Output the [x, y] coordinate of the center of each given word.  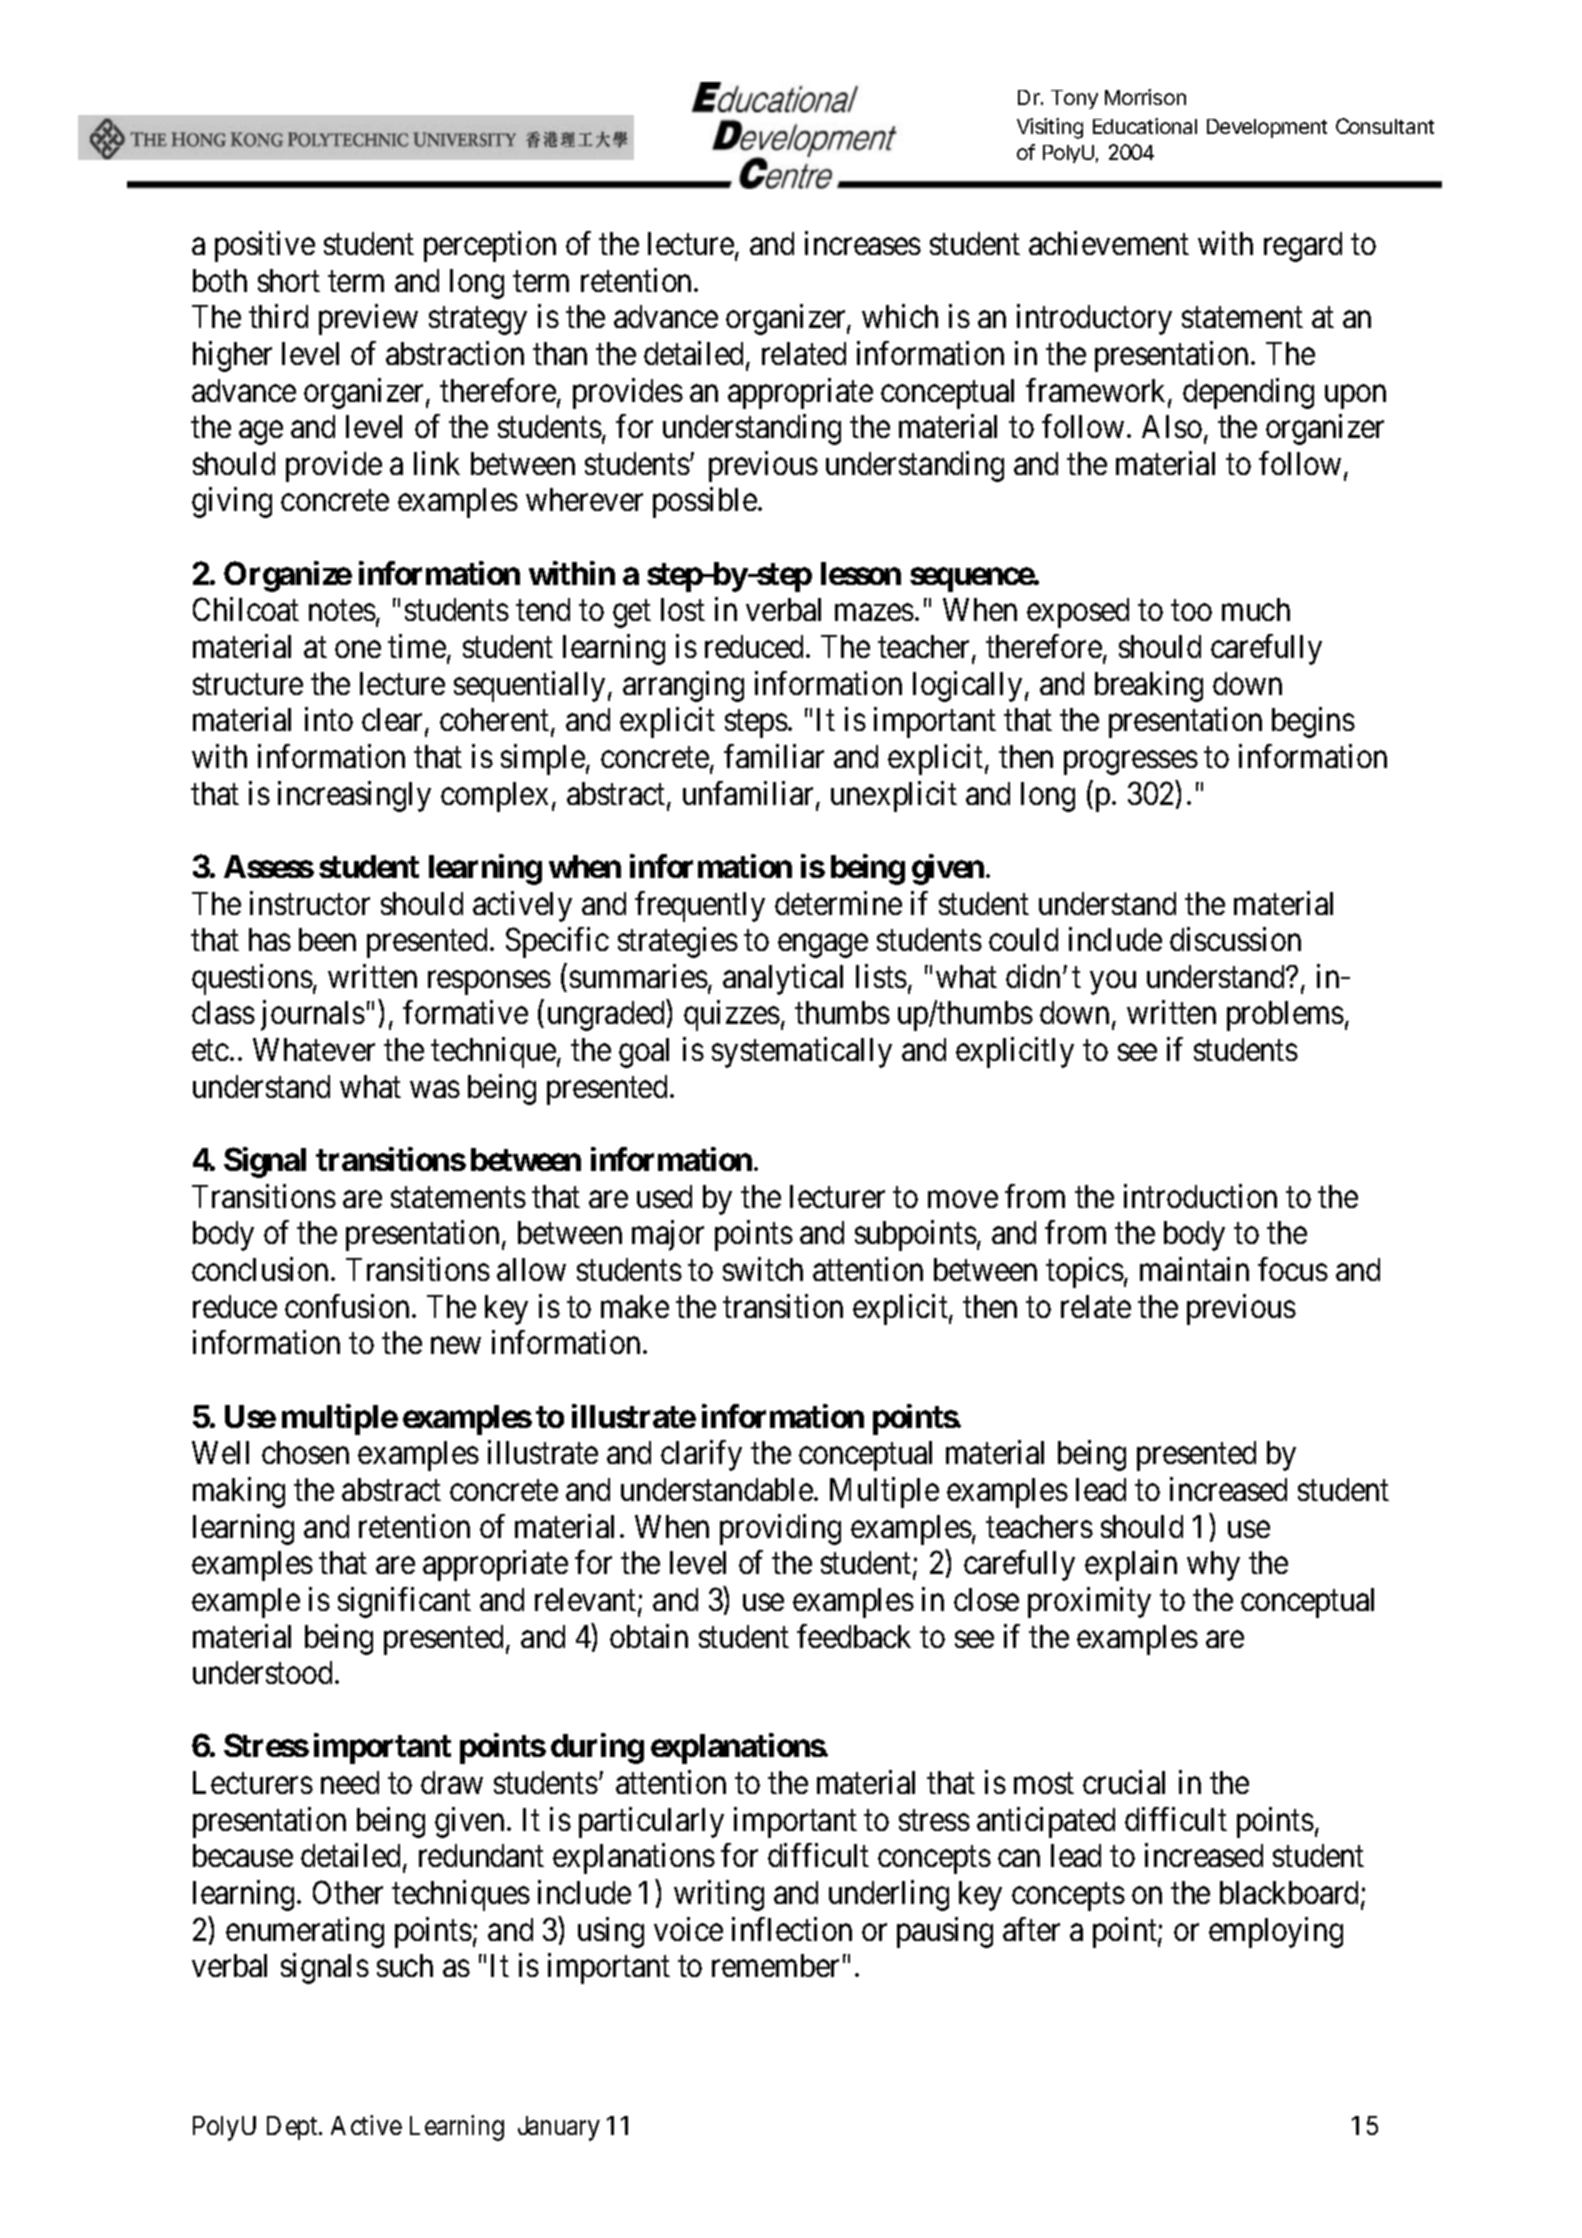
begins [1313, 723]
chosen [305, 1452]
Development [1267, 128]
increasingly [354, 796]
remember [775, 1965]
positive [265, 246]
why [1213, 1566]
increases [863, 243]
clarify [701, 1456]
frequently [700, 906]
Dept [293, 2128]
